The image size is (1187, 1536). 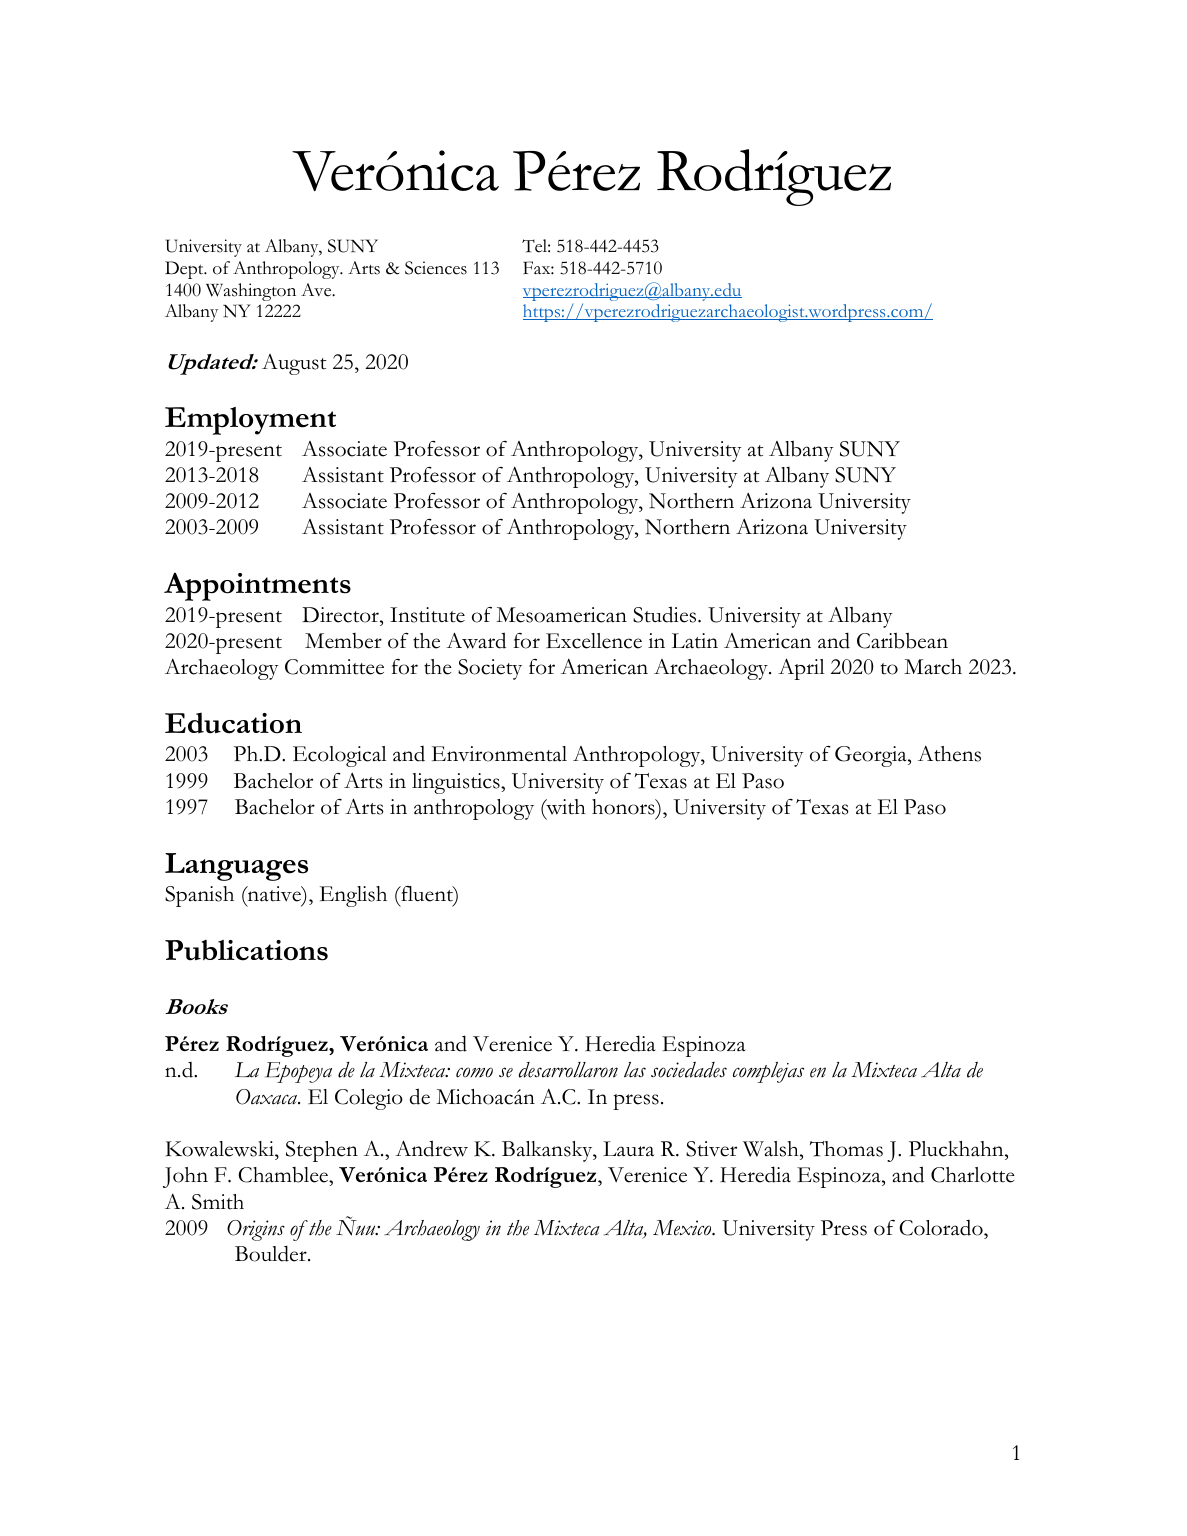 What do you see at coordinates (666, 614) in the image?
I see `Studies` at bounding box center [666, 614].
